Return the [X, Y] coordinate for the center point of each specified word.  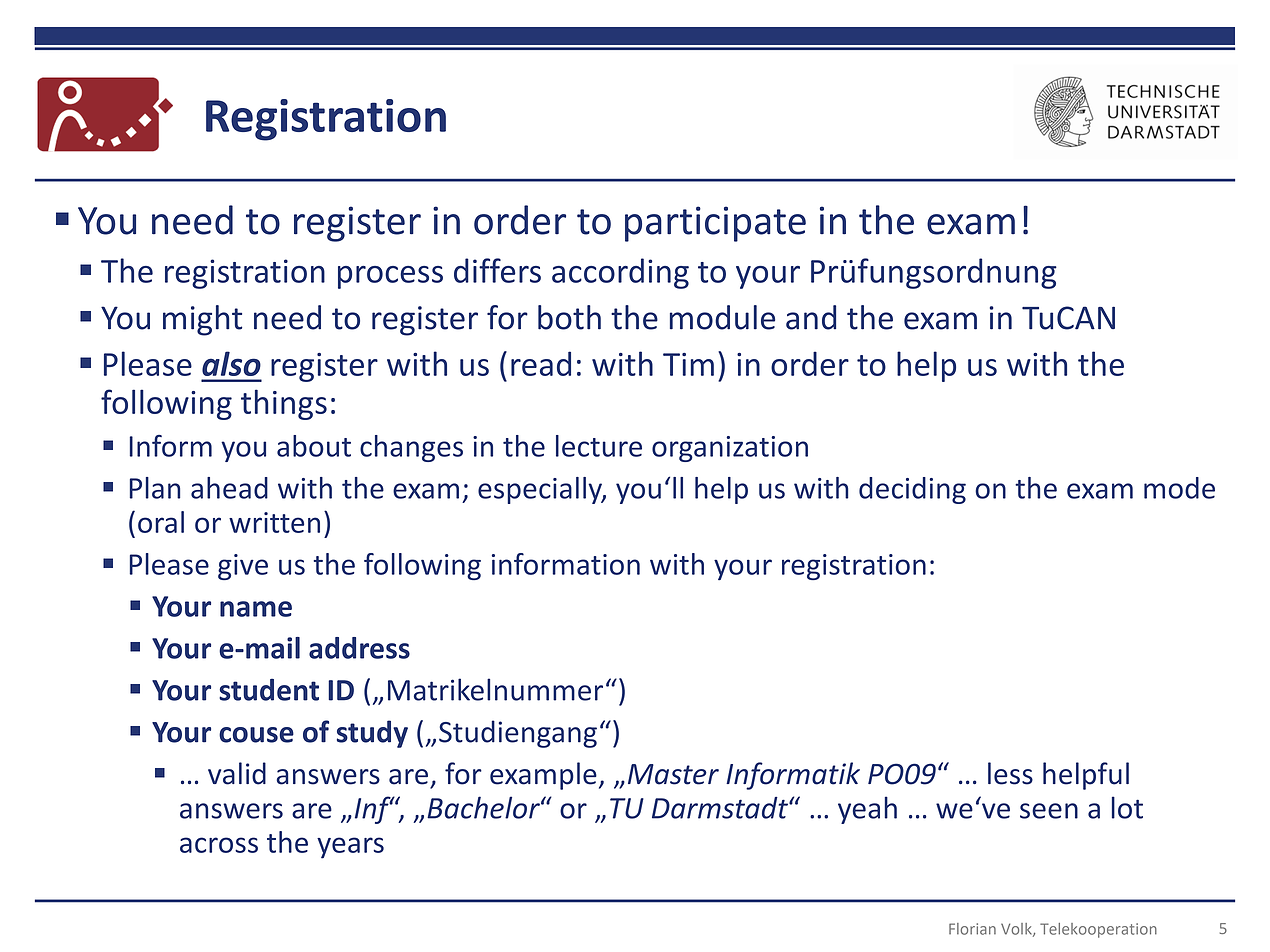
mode [1179, 488]
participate [715, 224]
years [350, 848]
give [243, 567]
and [811, 317]
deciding [912, 490]
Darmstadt [721, 808]
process [390, 277]
